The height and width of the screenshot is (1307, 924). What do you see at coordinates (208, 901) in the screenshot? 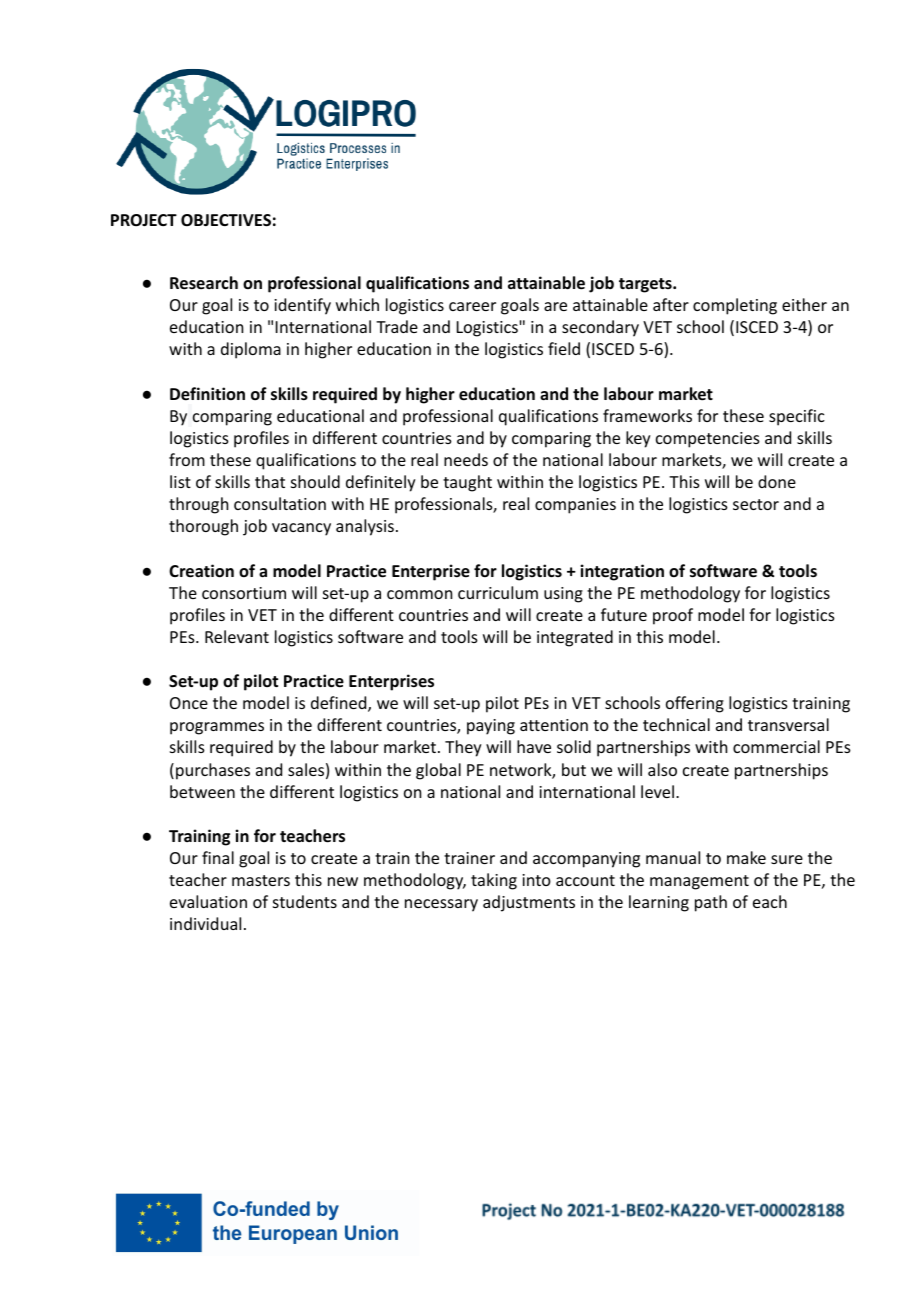
I see `evaluation` at bounding box center [208, 901].
